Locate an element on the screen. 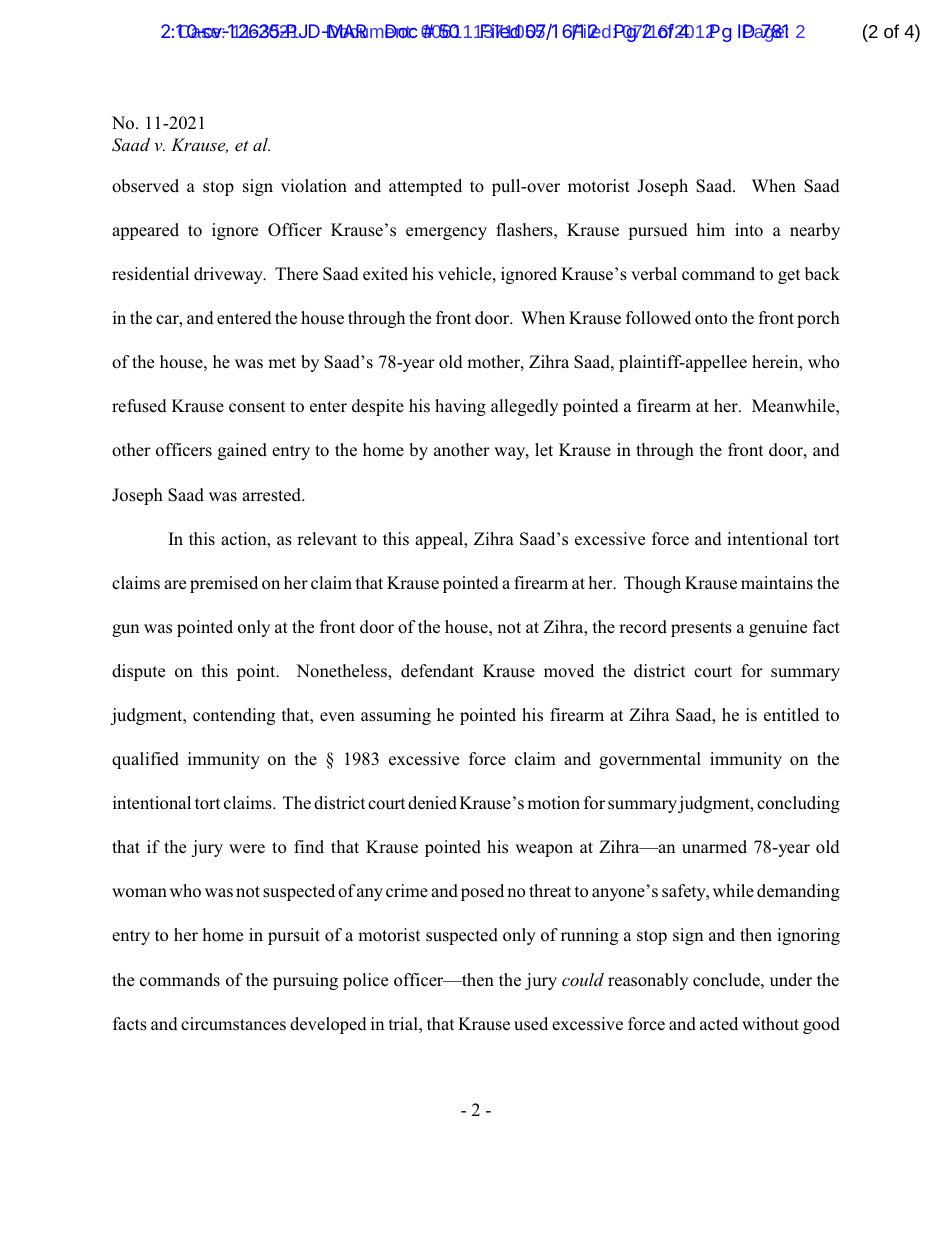 This screenshot has width=952, height=1233. into is located at coordinates (749, 230).
